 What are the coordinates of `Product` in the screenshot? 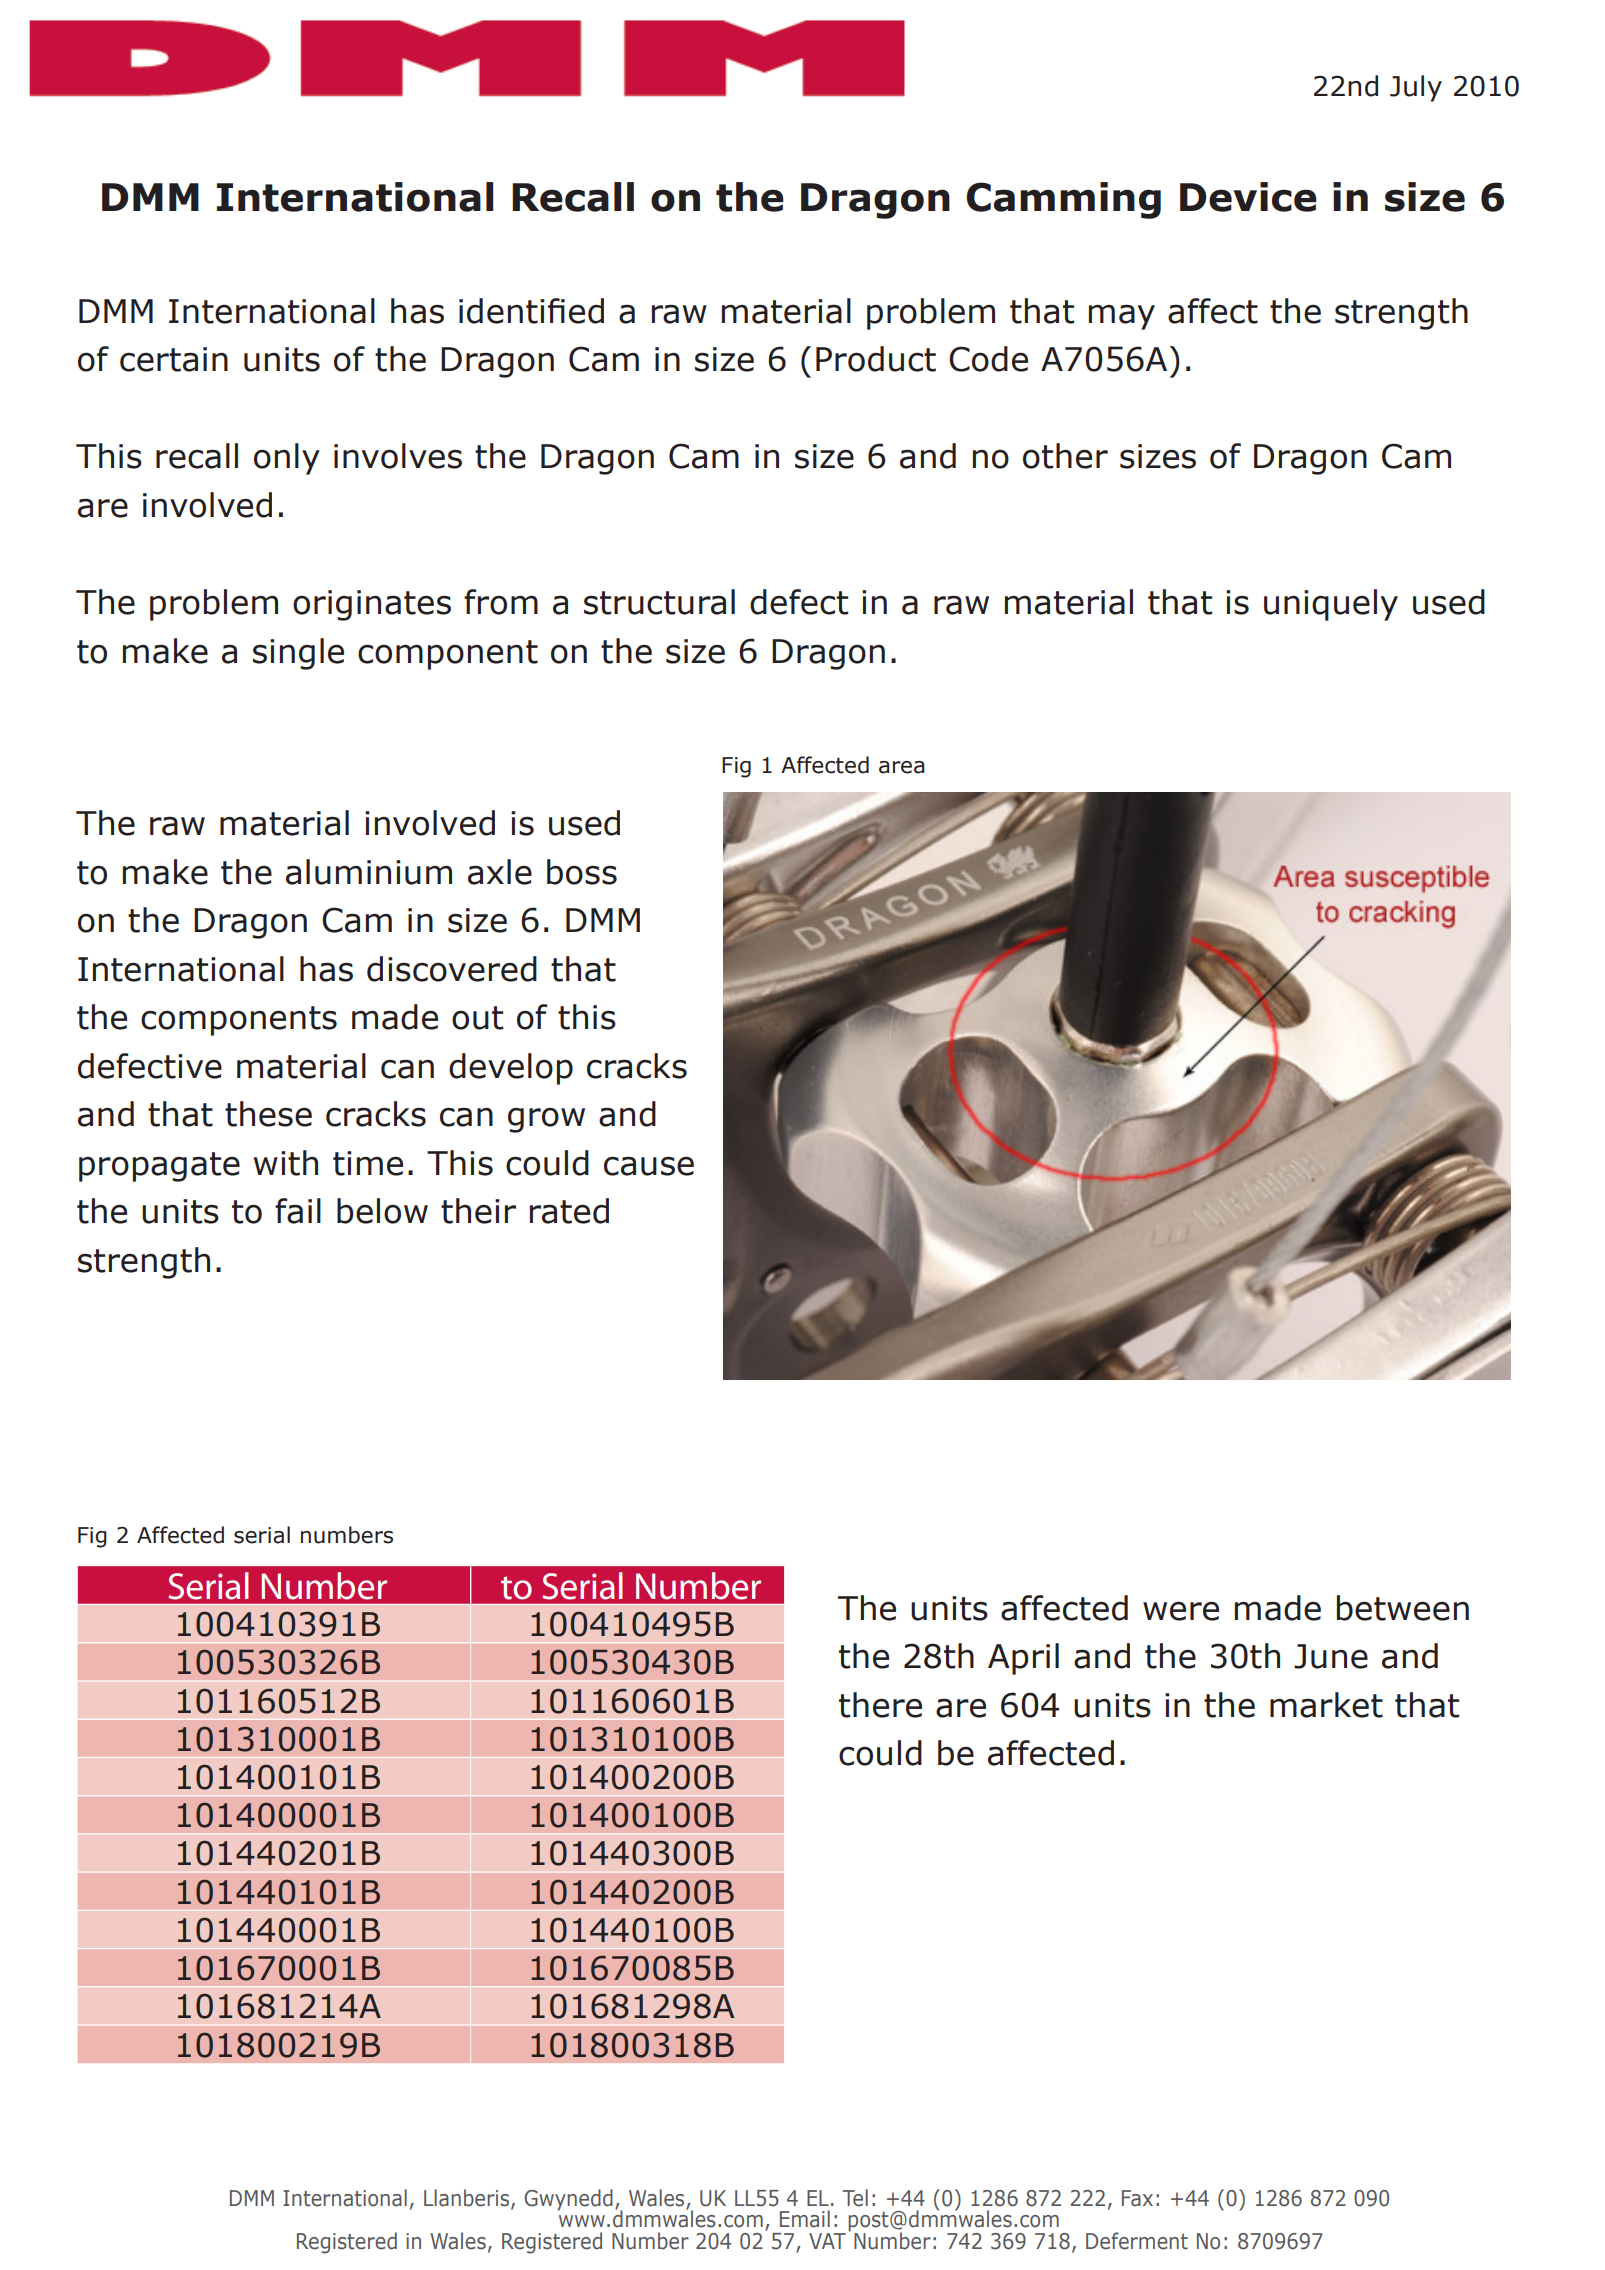 It's located at (876, 359).
